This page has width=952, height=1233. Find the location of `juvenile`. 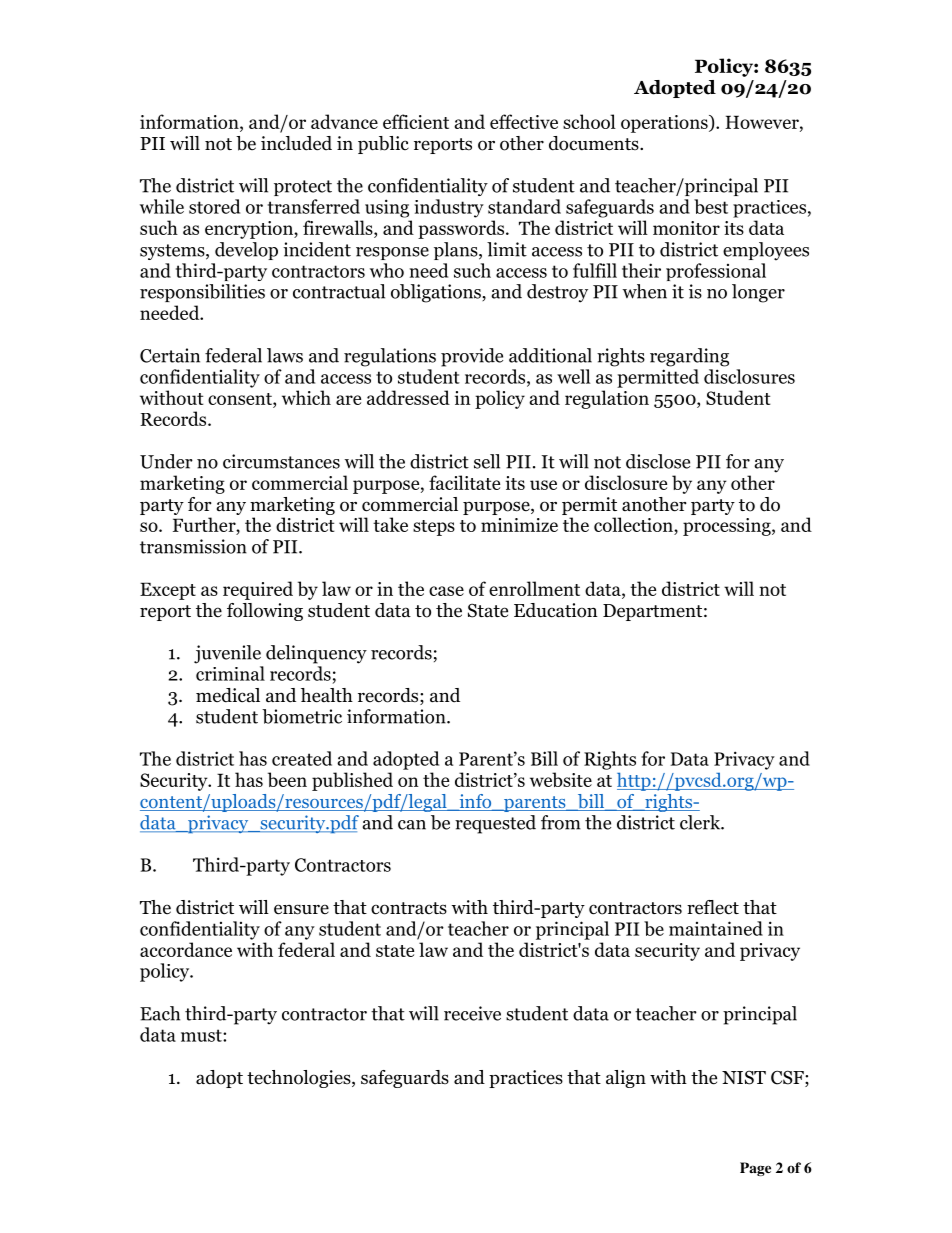

juvenile is located at coordinates (227, 654).
